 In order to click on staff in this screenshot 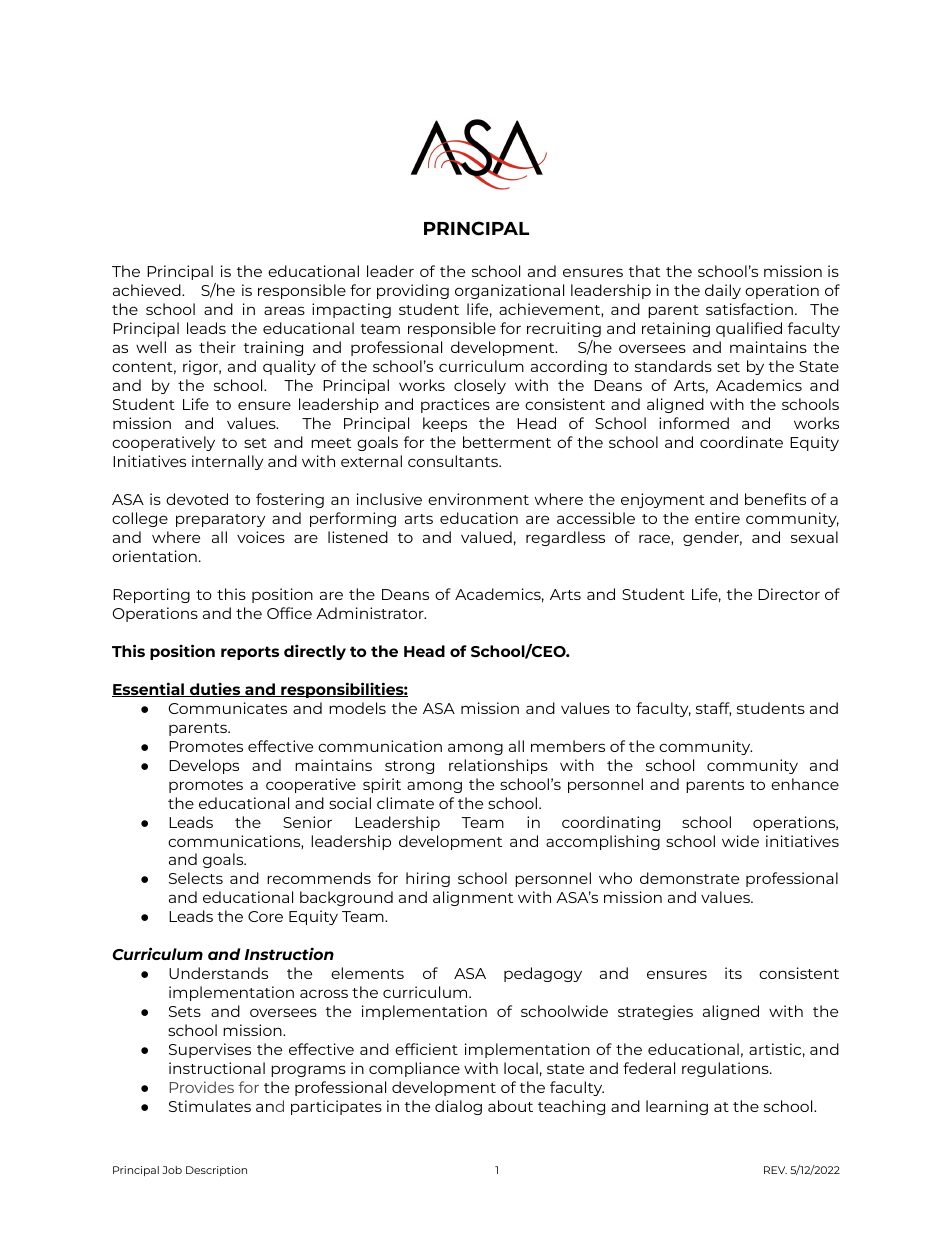, I will do `click(713, 709)`.
